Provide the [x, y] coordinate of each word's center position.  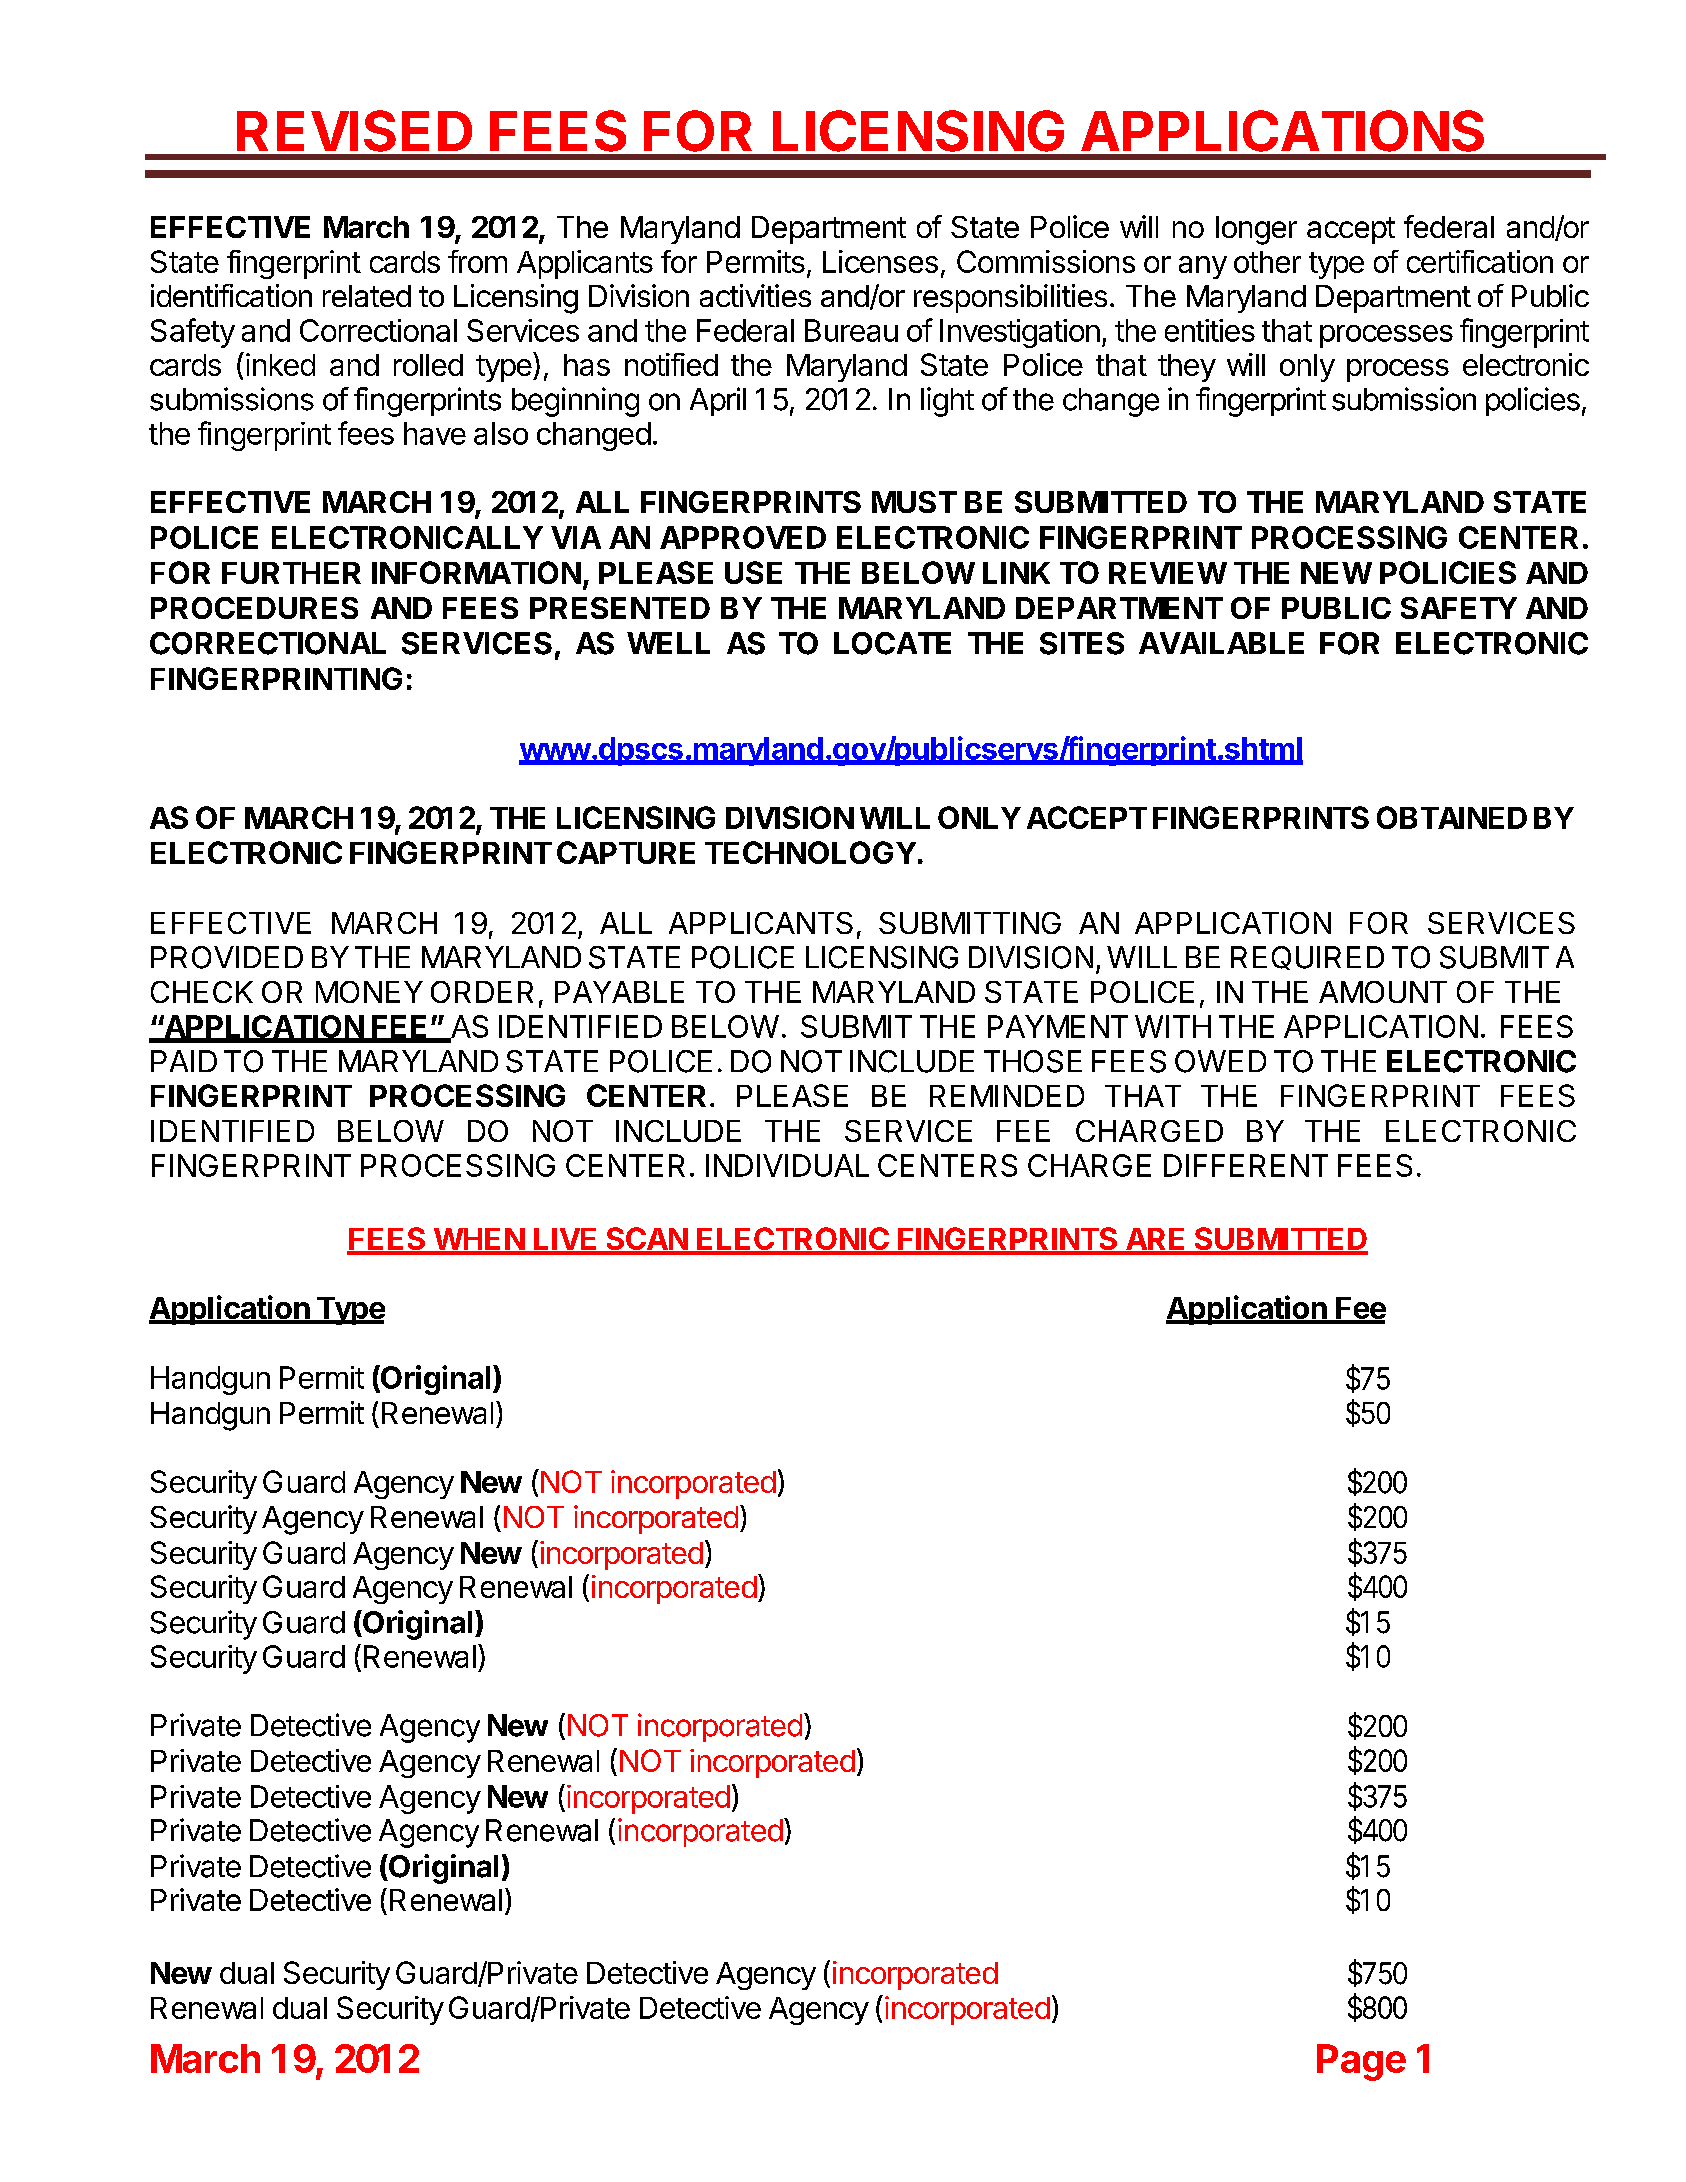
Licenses [880, 261]
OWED [1220, 1061]
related [367, 296]
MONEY [369, 992]
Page [1361, 2062]
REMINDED [1007, 1096]
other [1267, 262]
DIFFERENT [1246, 1165]
